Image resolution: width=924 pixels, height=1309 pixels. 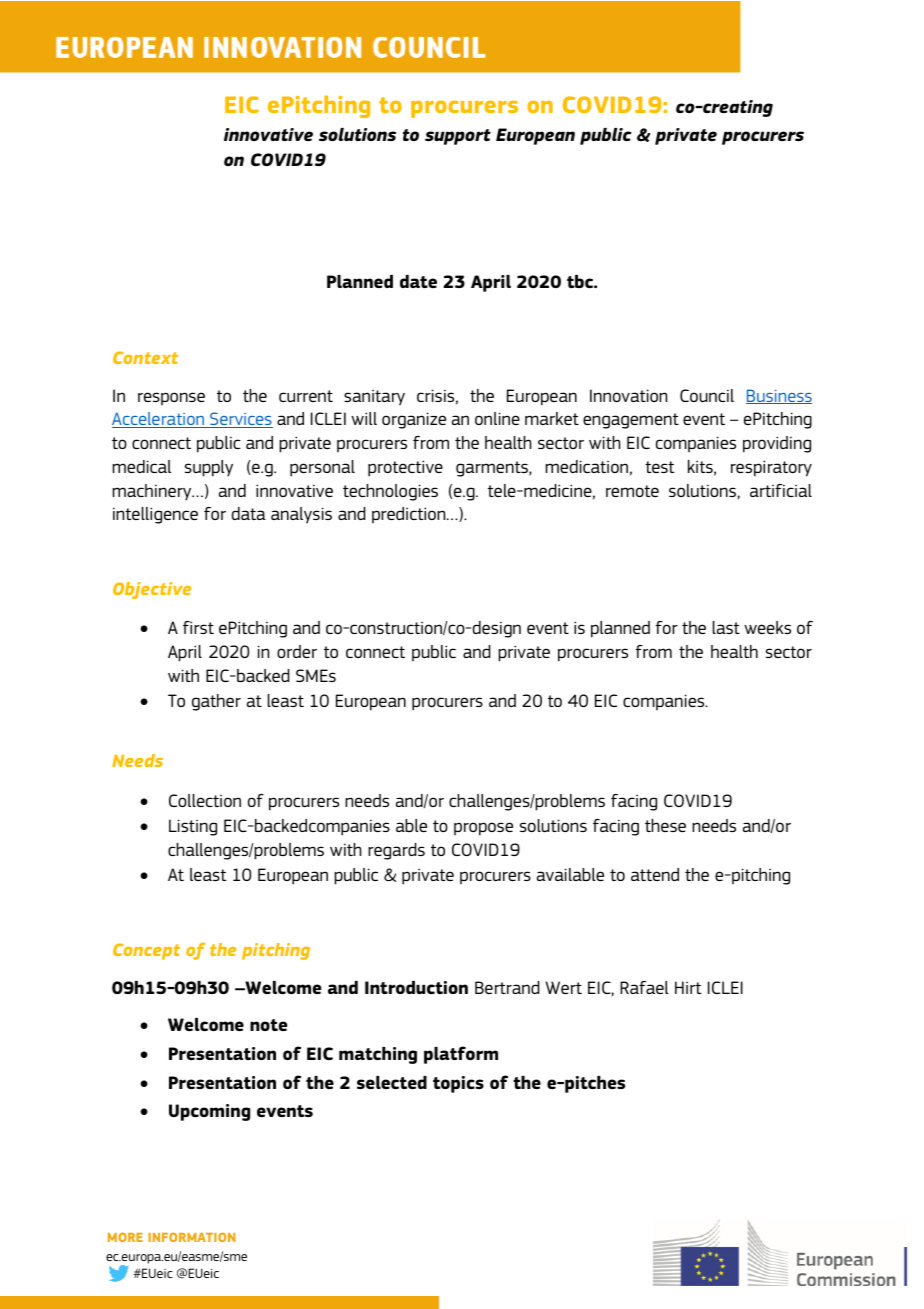 I want to click on support, so click(x=458, y=137).
